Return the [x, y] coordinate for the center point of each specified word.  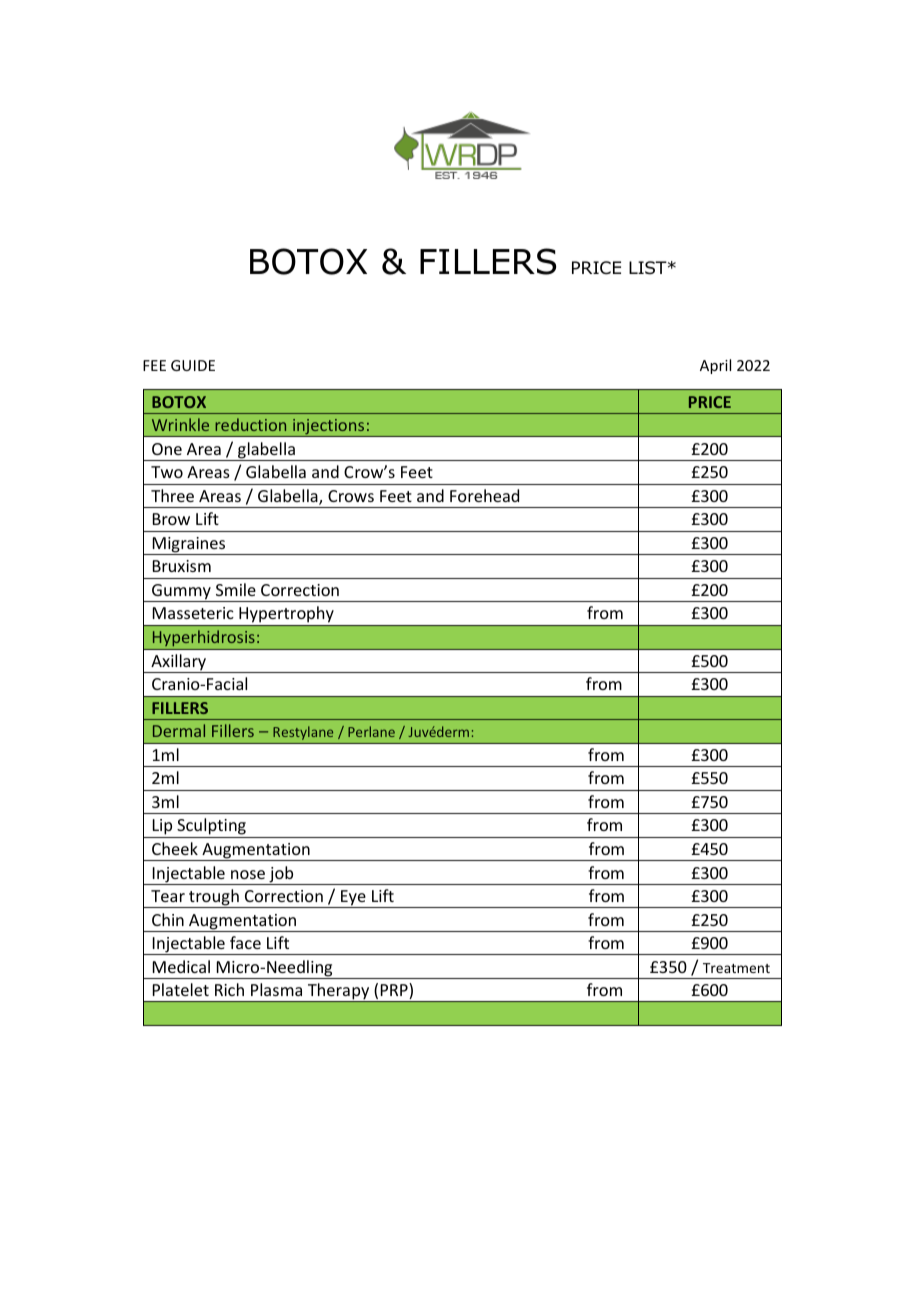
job [281, 875]
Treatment [736, 968]
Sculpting [211, 826]
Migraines [189, 546]
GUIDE [193, 365]
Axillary [178, 663]
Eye [353, 899]
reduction [250, 424]
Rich [229, 989]
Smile [236, 589]
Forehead [484, 495]
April [715, 366]
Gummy [181, 593]
